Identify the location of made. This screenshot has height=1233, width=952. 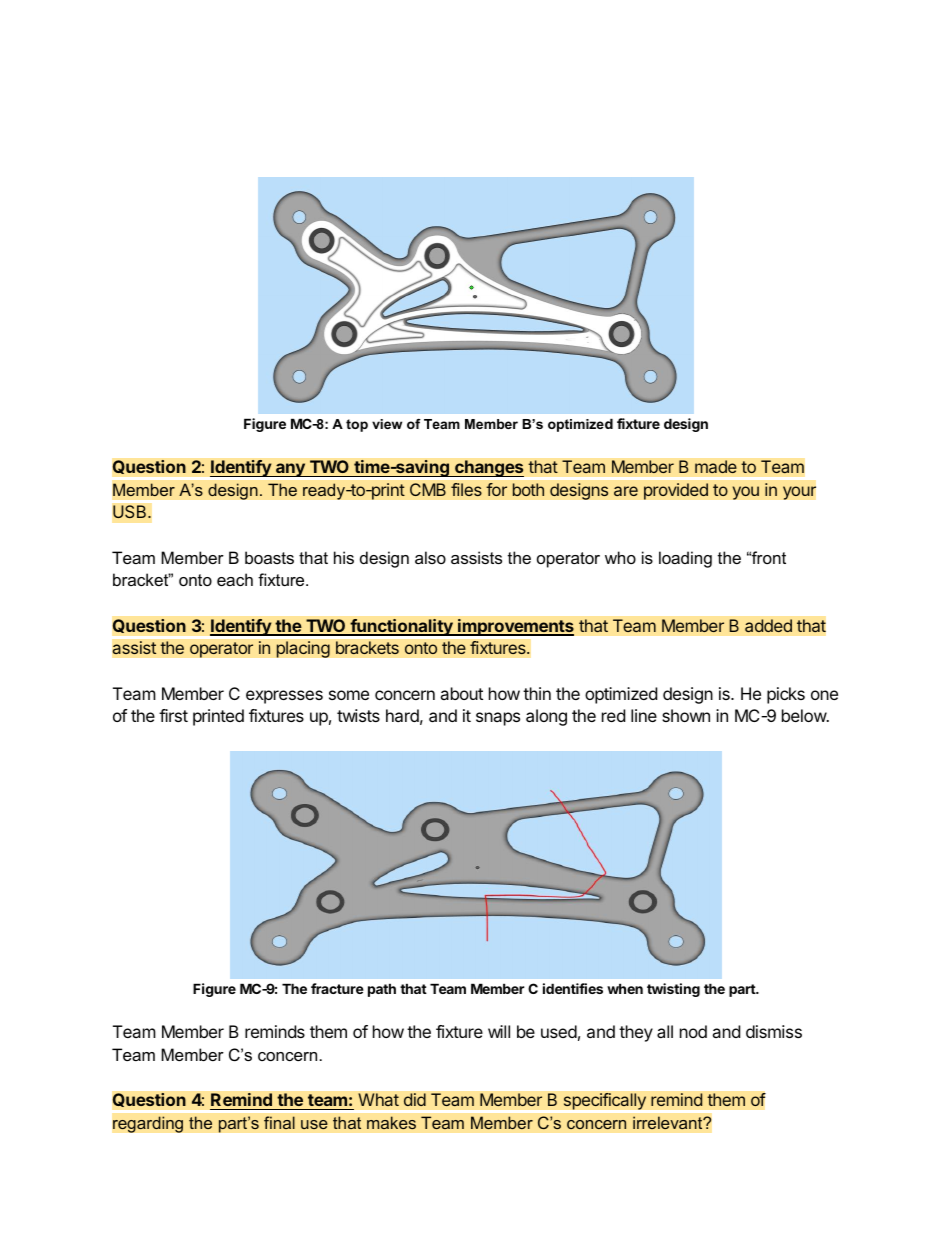
(716, 467).
